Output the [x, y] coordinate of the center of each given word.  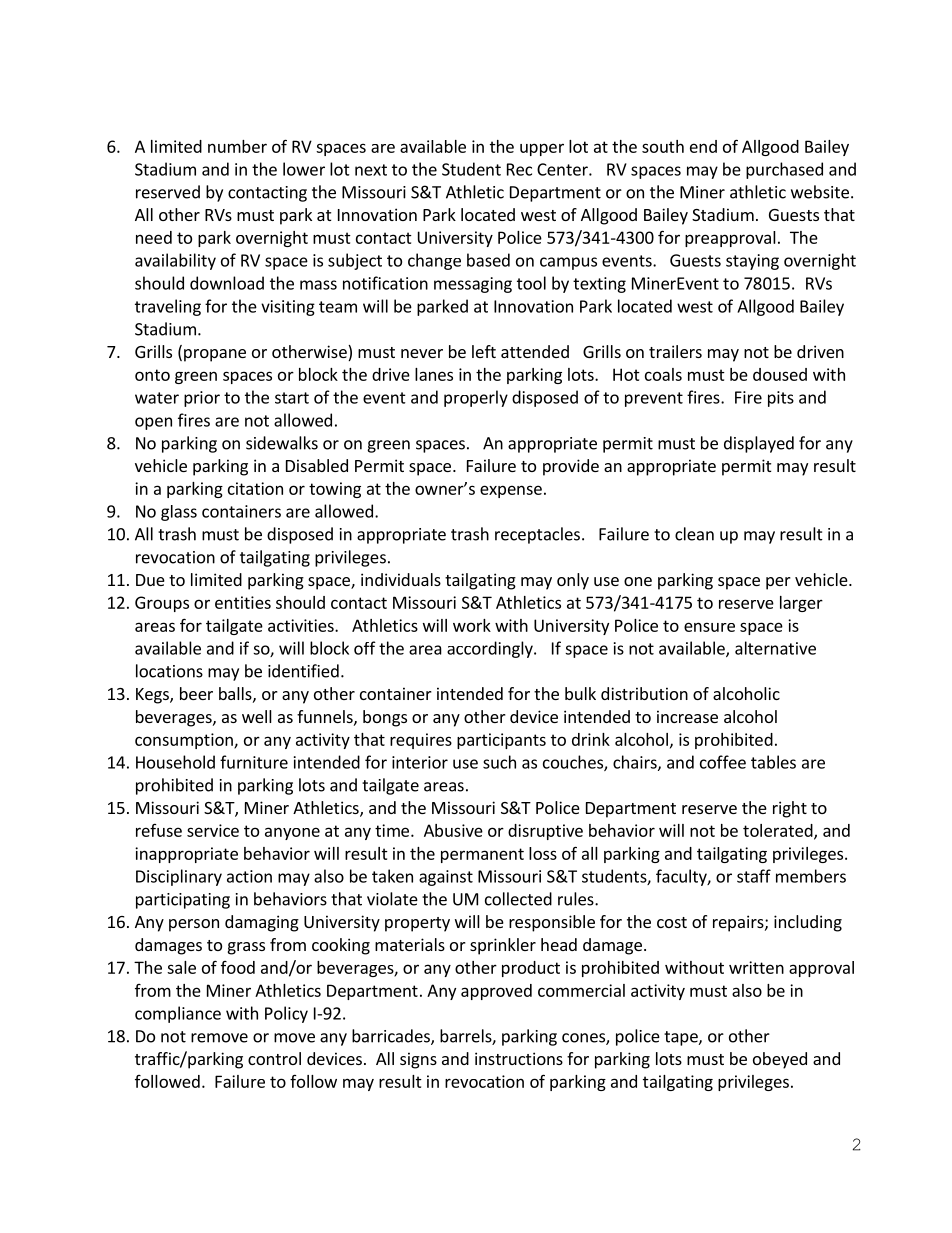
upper [542, 149]
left [484, 351]
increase [687, 716]
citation [255, 488]
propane [215, 355]
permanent [482, 855]
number [237, 146]
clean [694, 534]
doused [780, 374]
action [249, 876]
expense [511, 491]
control [274, 1058]
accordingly [491, 649]
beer [196, 693]
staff [754, 876]
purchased [784, 170]
